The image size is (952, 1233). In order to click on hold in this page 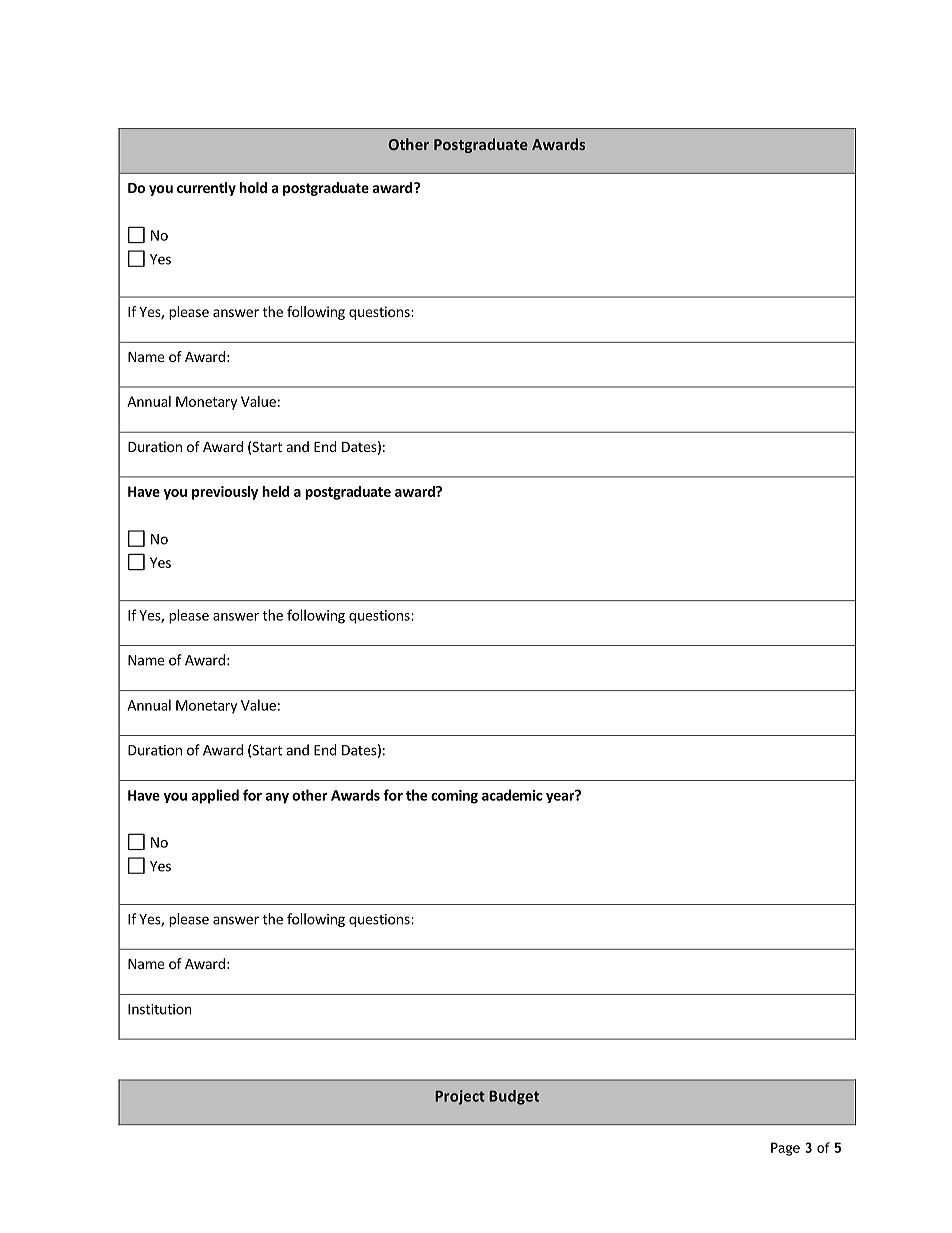, I will do `click(253, 187)`.
